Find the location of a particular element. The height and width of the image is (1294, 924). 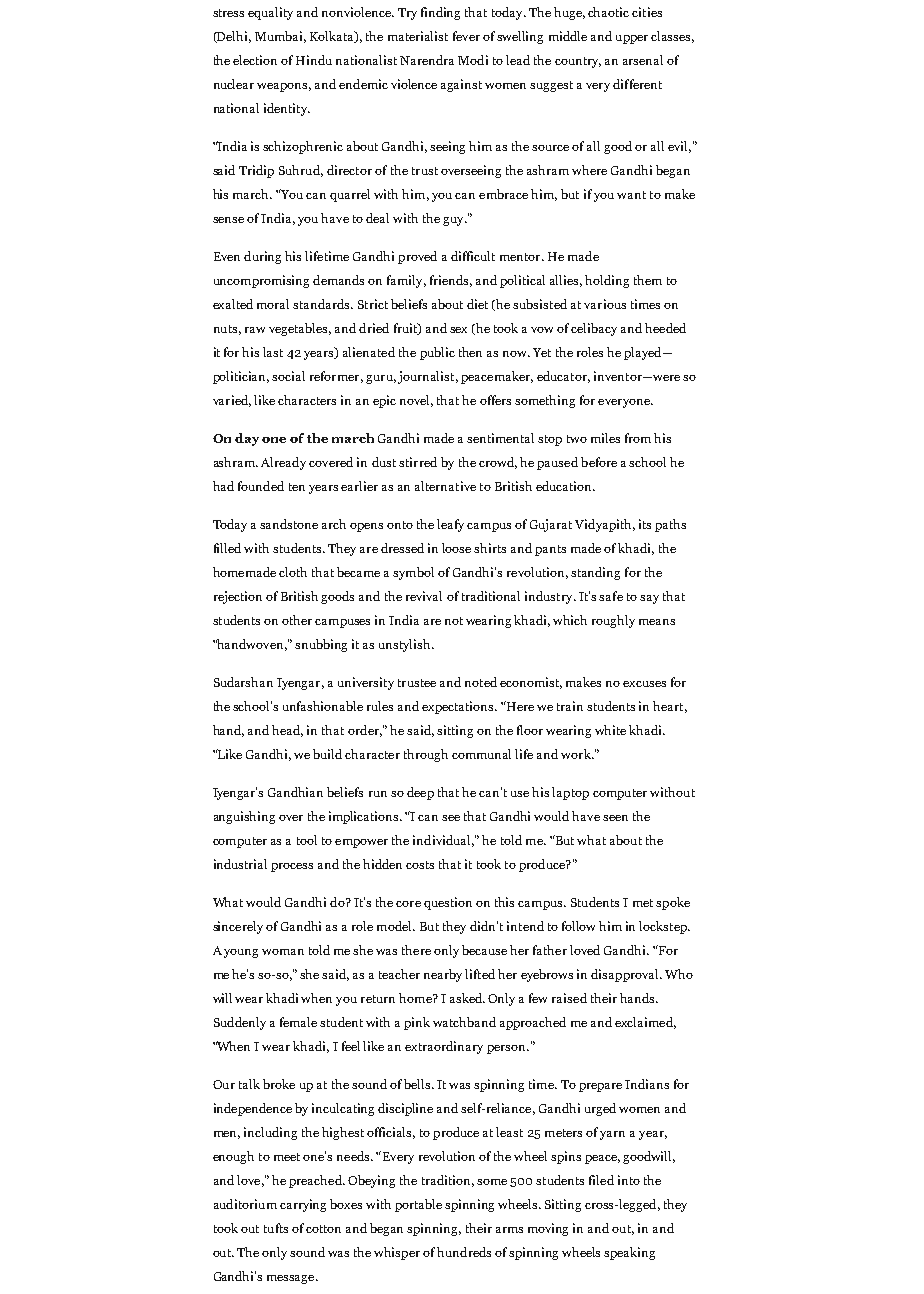

tufts is located at coordinates (276, 1228).
